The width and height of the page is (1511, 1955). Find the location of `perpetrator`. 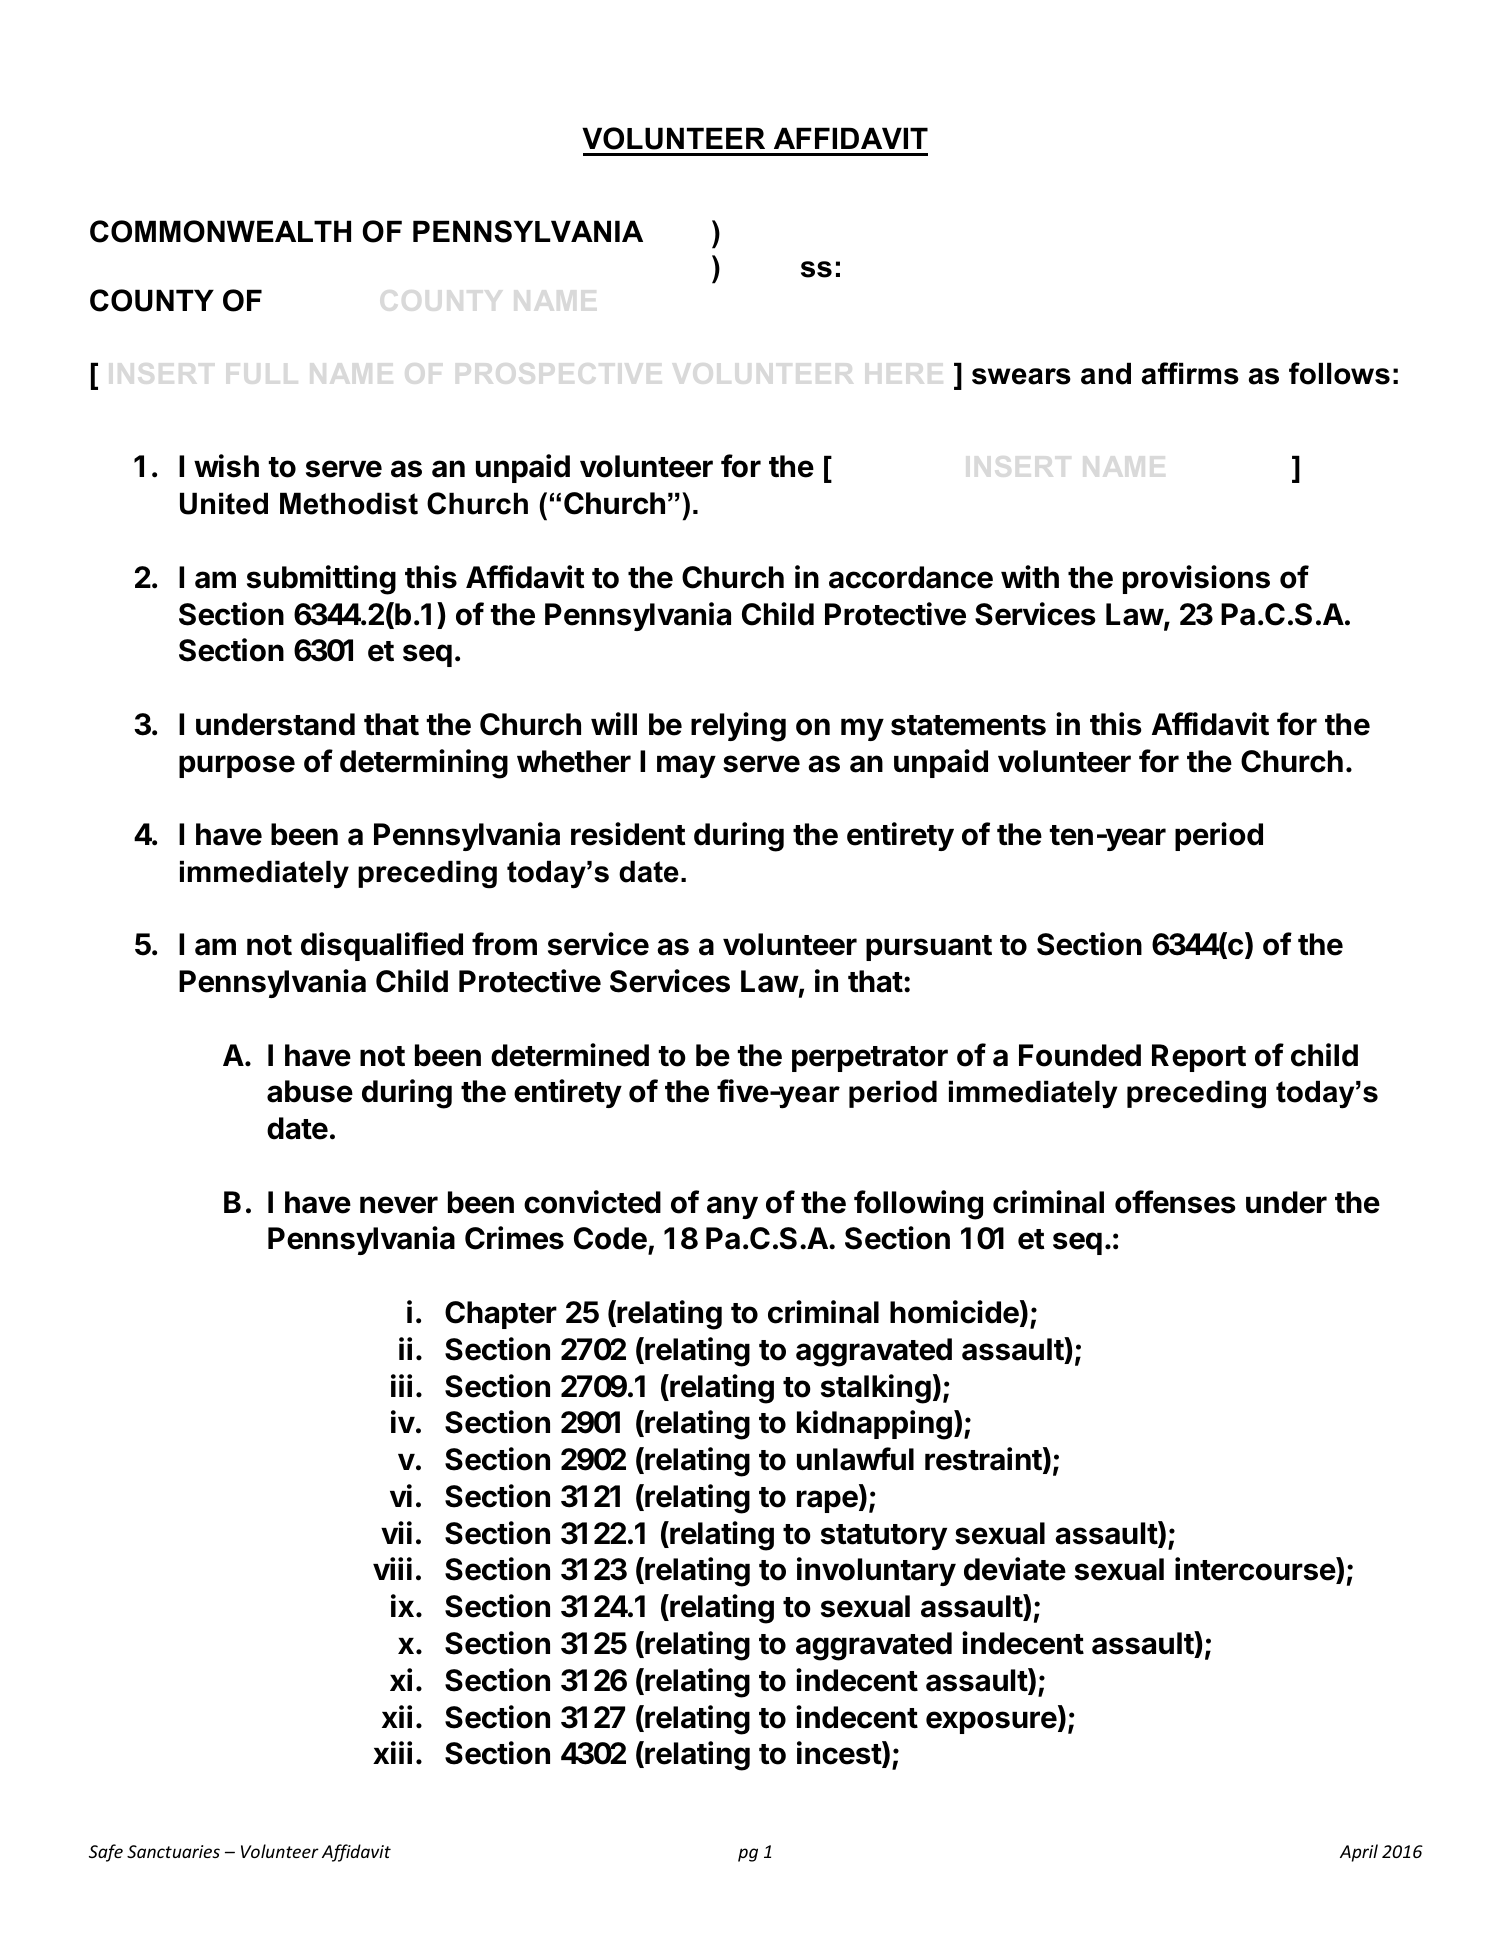

perpetrator is located at coordinates (870, 1059).
